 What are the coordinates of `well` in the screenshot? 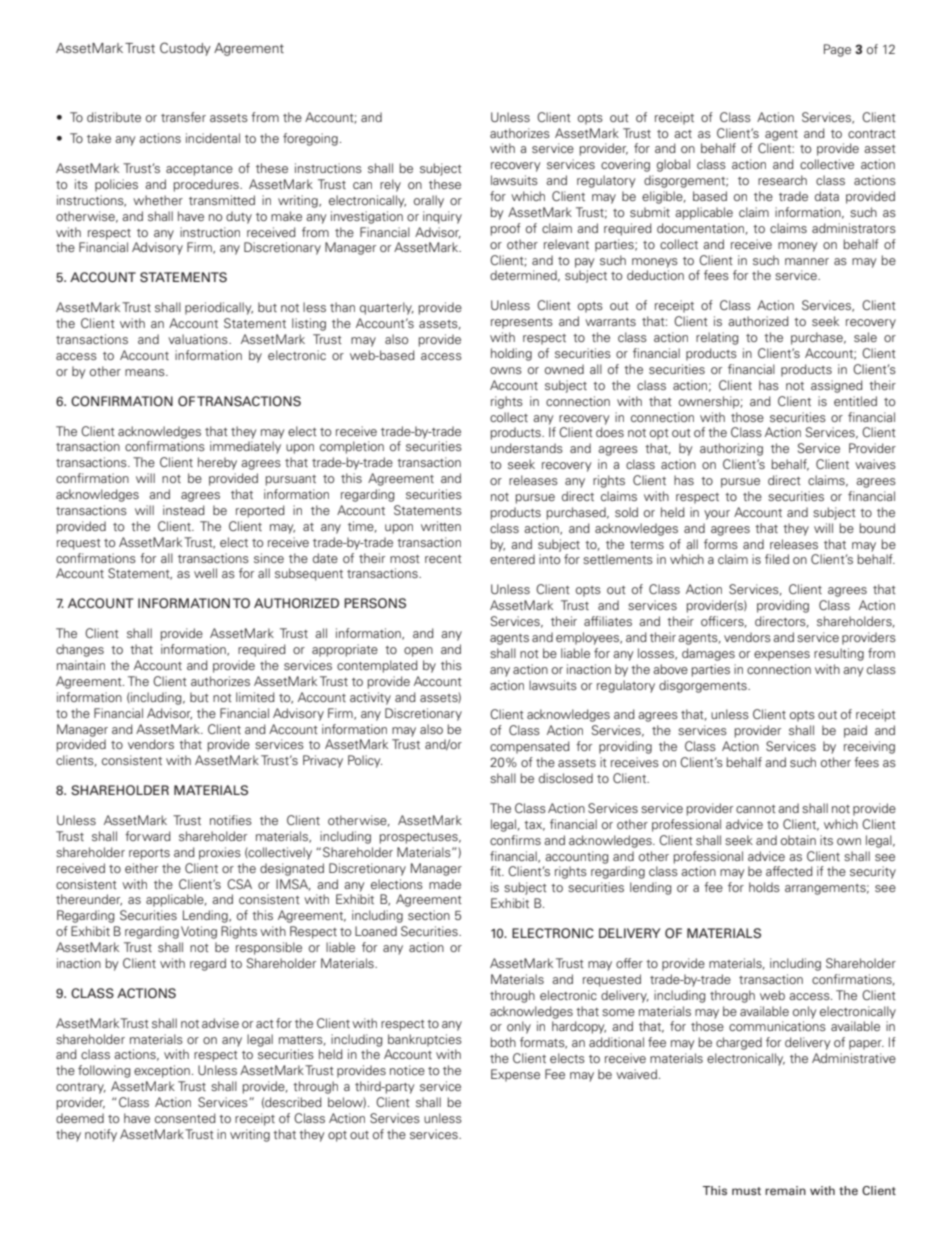 It's located at (205, 573).
